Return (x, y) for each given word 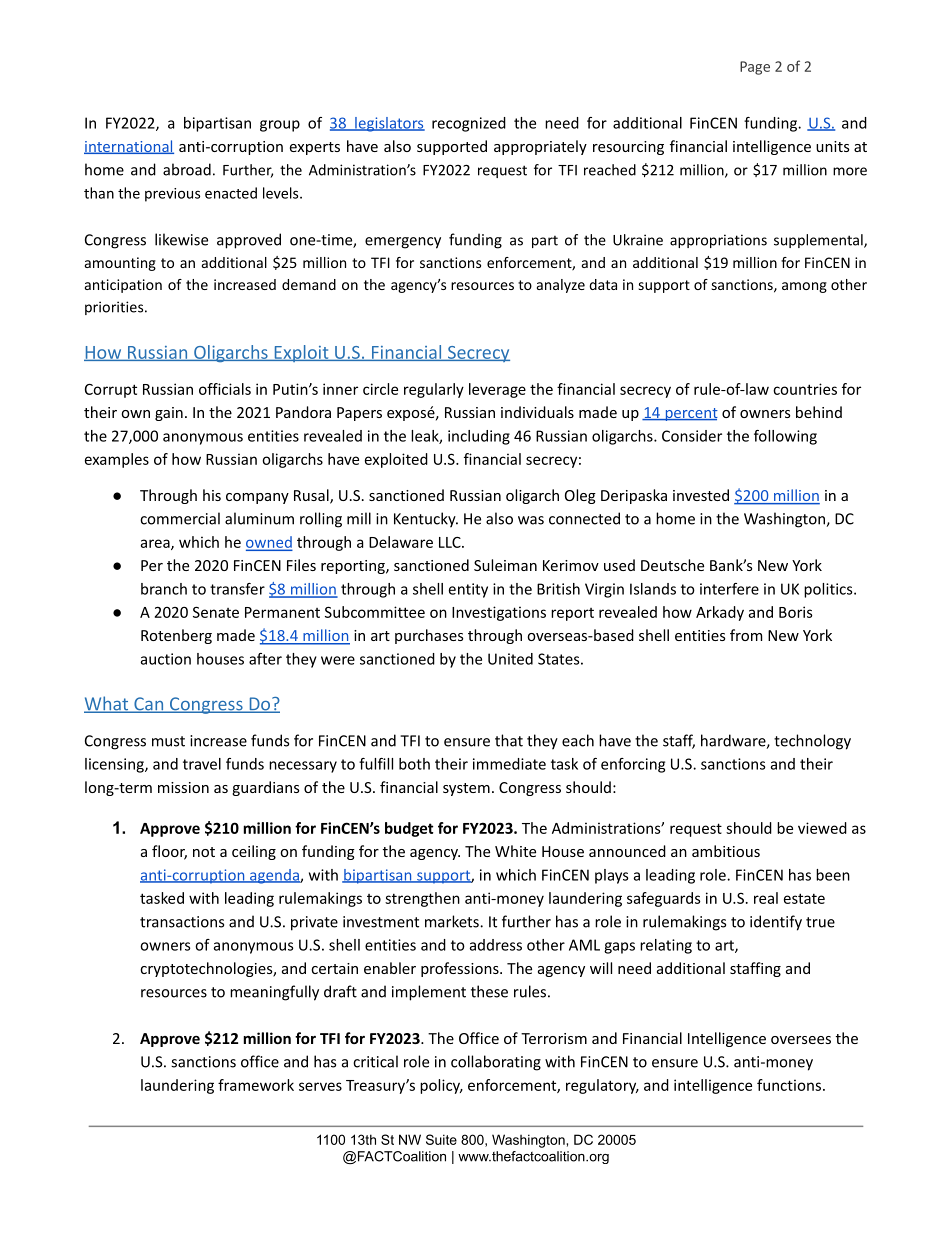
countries (805, 389)
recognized (469, 124)
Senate (216, 612)
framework (256, 1085)
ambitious (726, 851)
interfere (729, 589)
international (129, 147)
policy (441, 1086)
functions (789, 1085)
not (204, 852)
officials (225, 389)
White (515, 851)
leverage (497, 390)
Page (755, 68)
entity (468, 590)
